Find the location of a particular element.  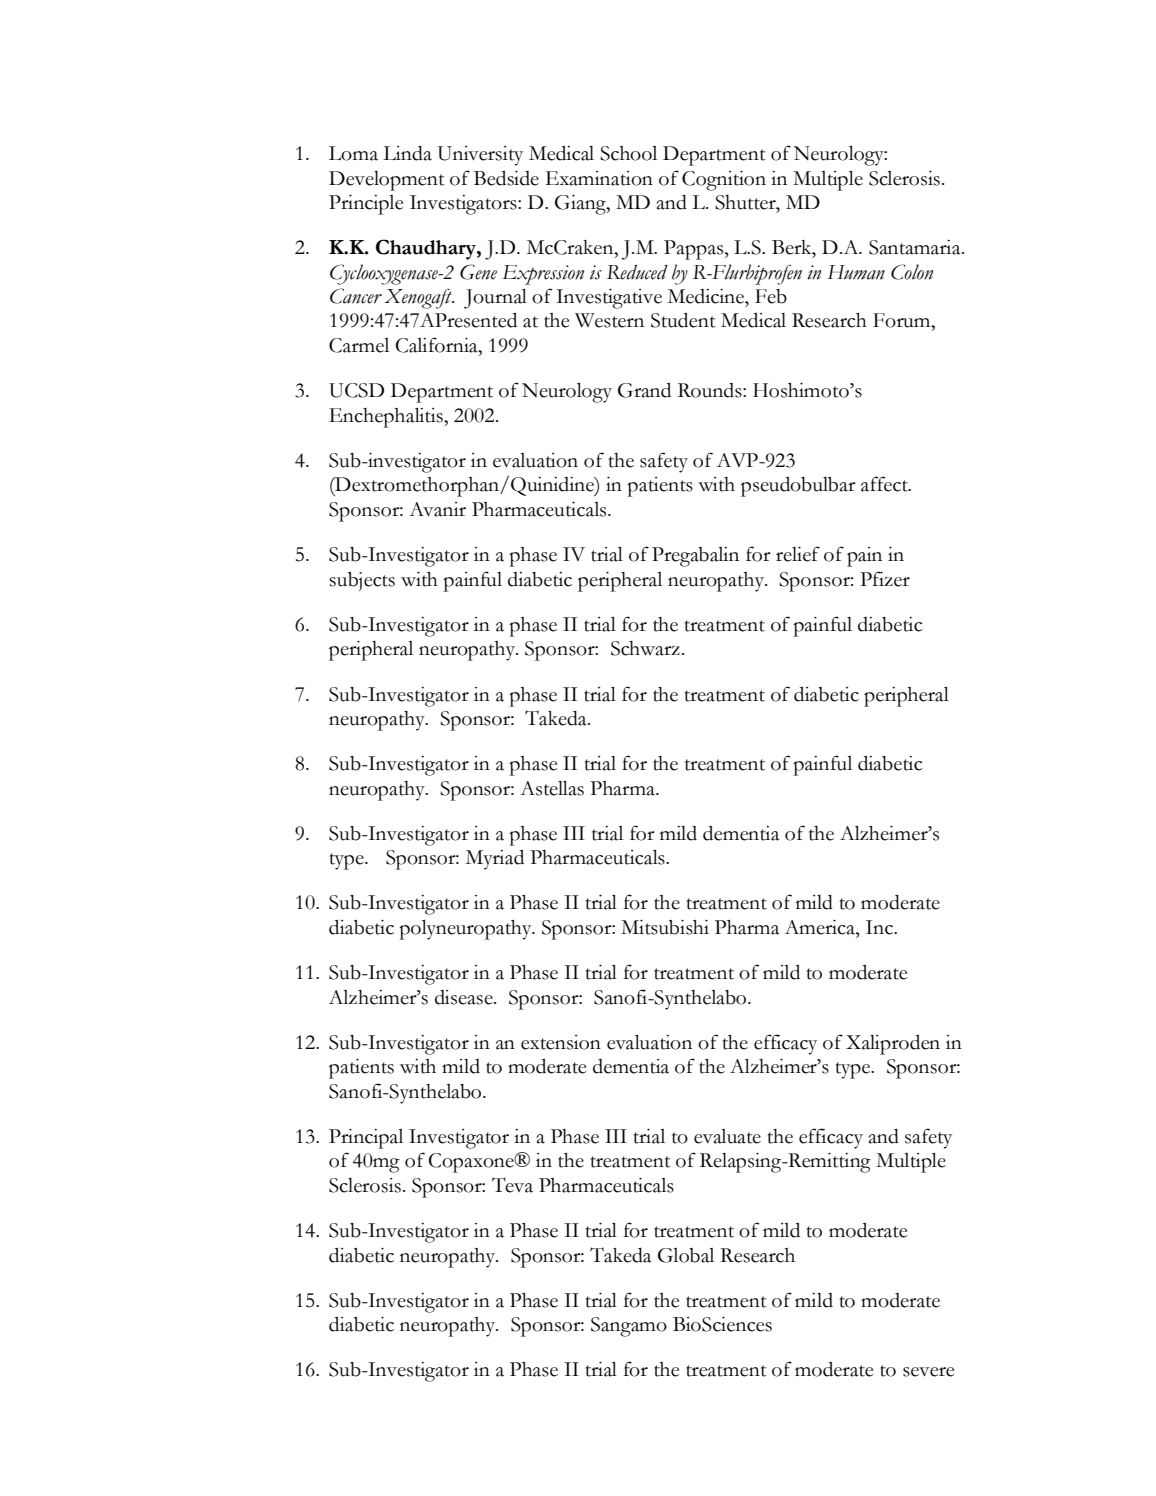

Human is located at coordinates (856, 272).
